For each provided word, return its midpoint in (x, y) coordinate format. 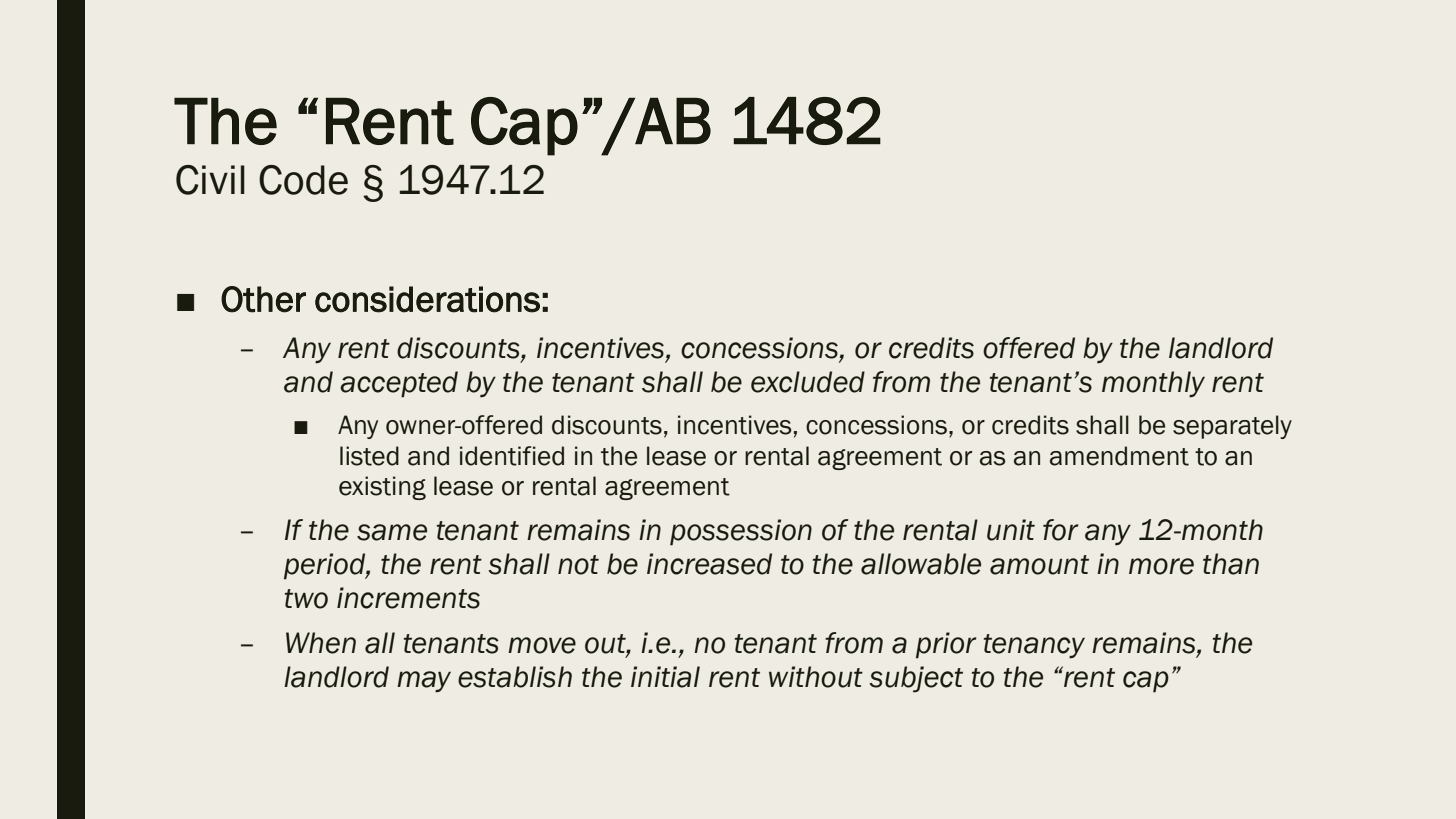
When (321, 643)
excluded (808, 382)
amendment (1119, 456)
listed (369, 456)
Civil (210, 180)
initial (665, 677)
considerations (427, 299)
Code (303, 180)
